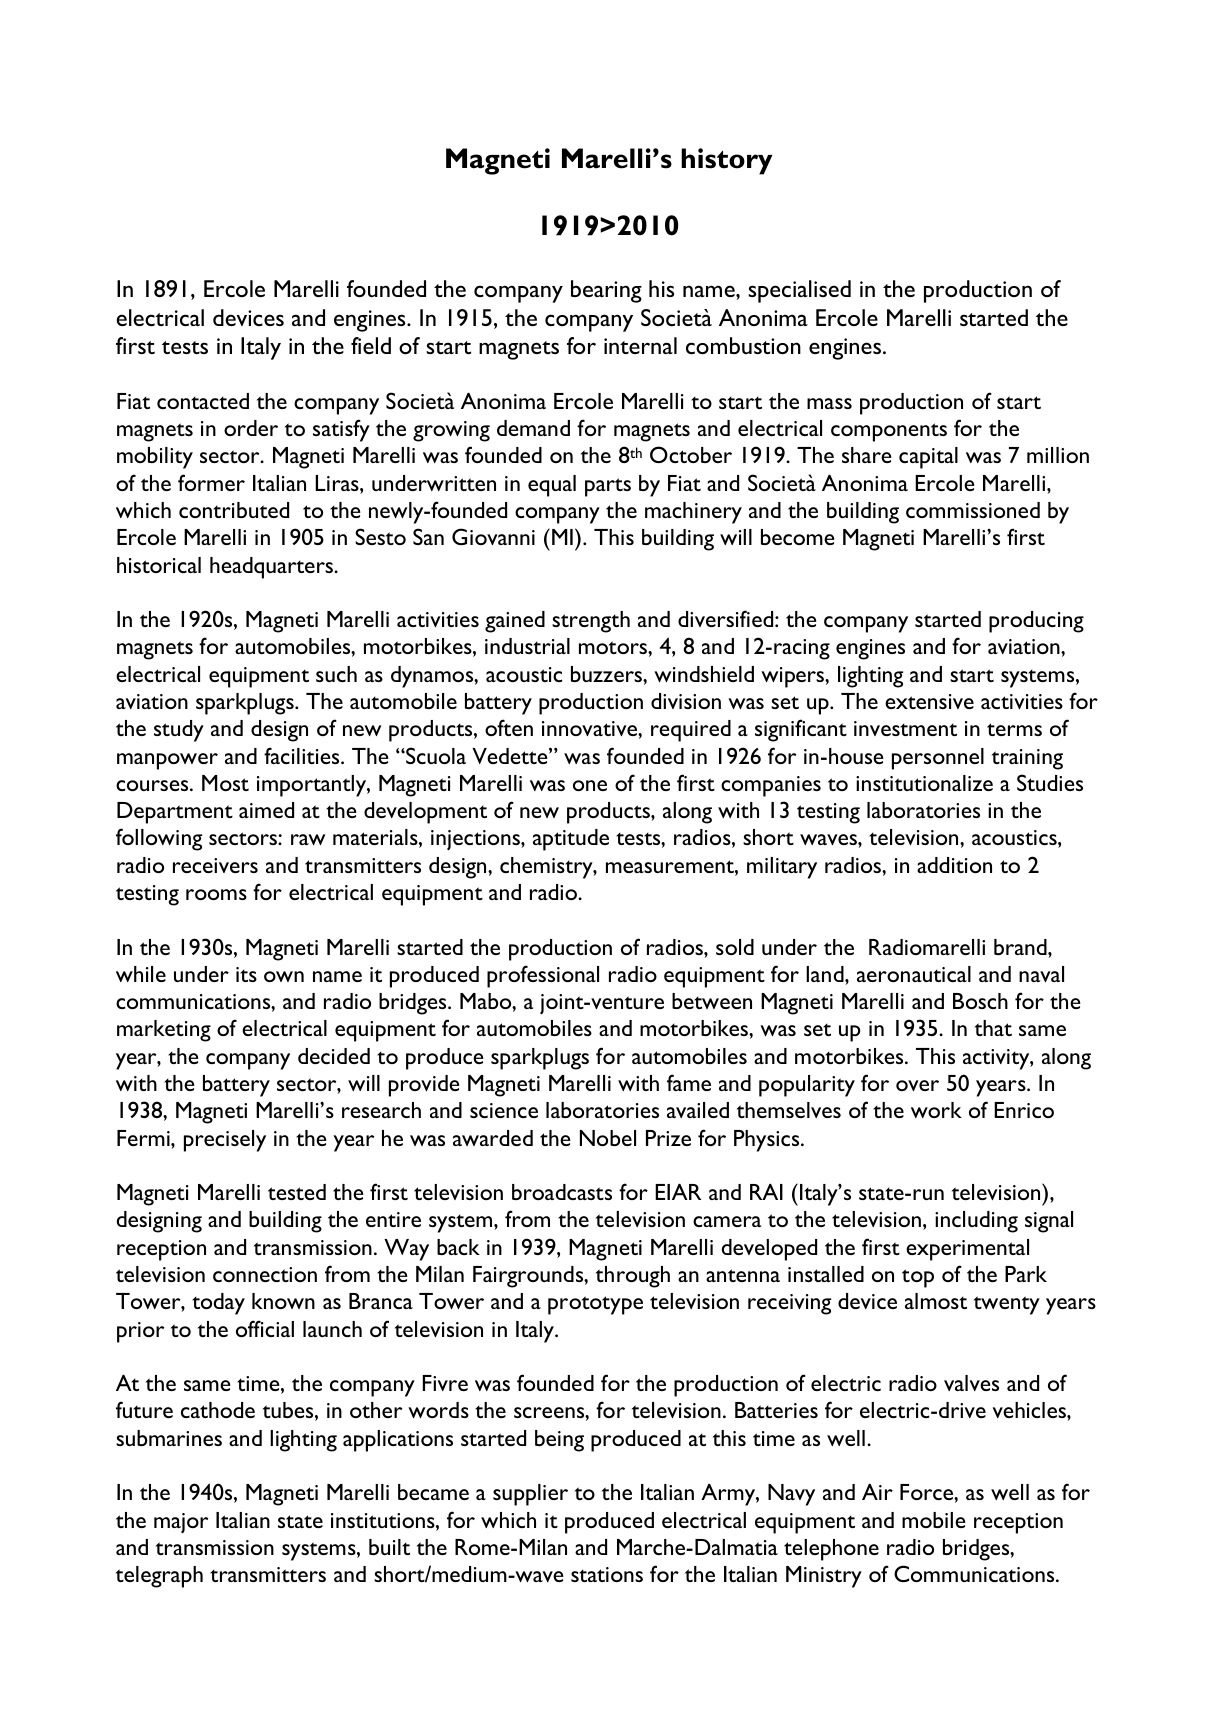 The height and width of the screenshot is (1722, 1217). What do you see at coordinates (608, 487) in the screenshot?
I see `parts` at bounding box center [608, 487].
